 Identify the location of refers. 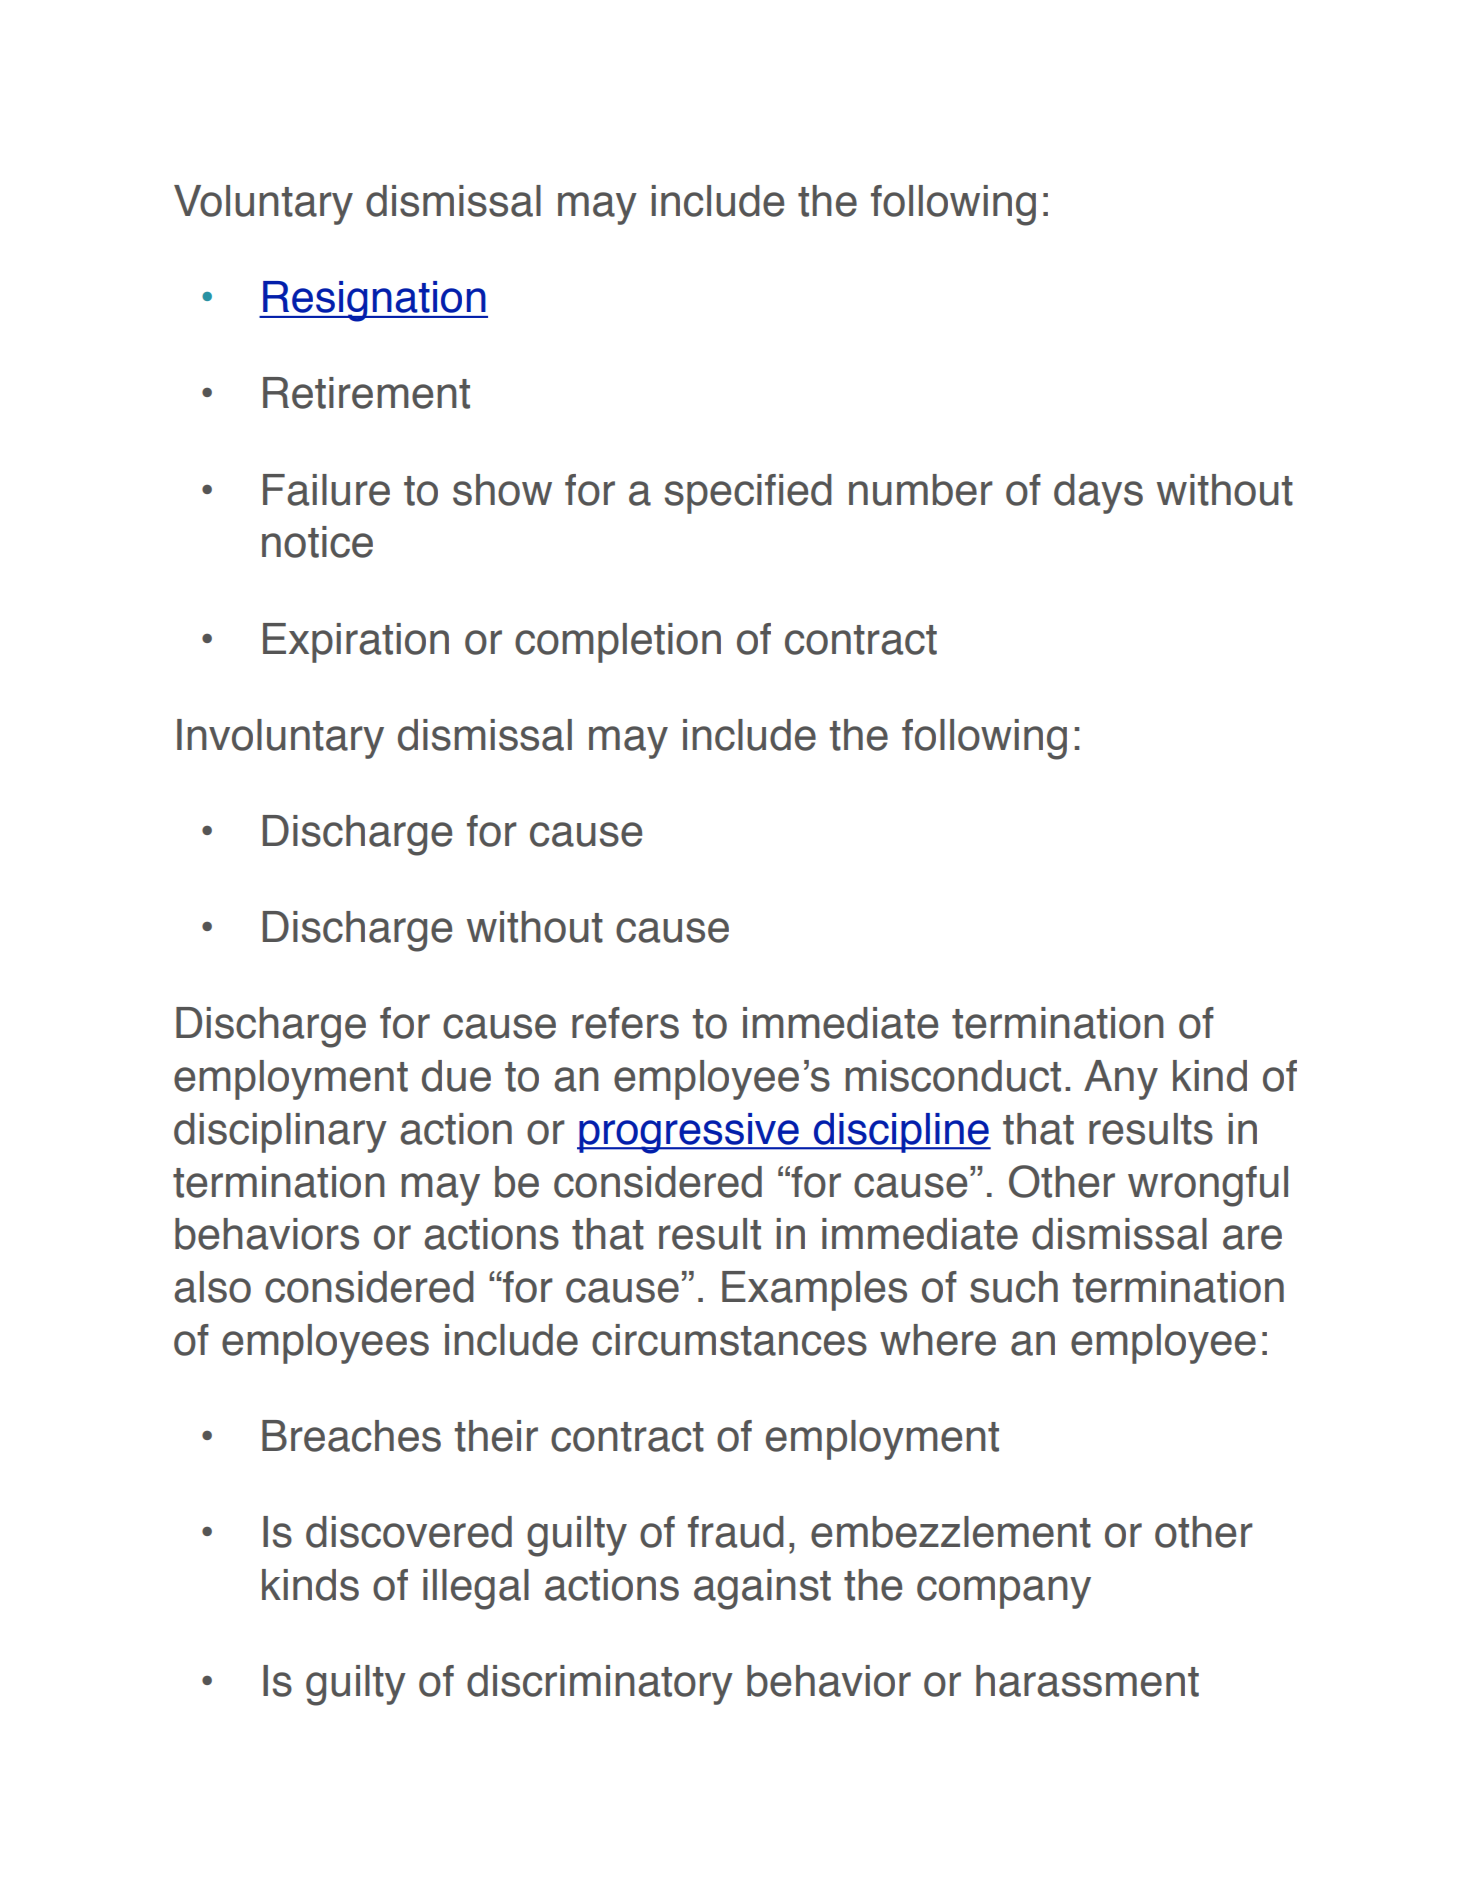
(625, 1023).
